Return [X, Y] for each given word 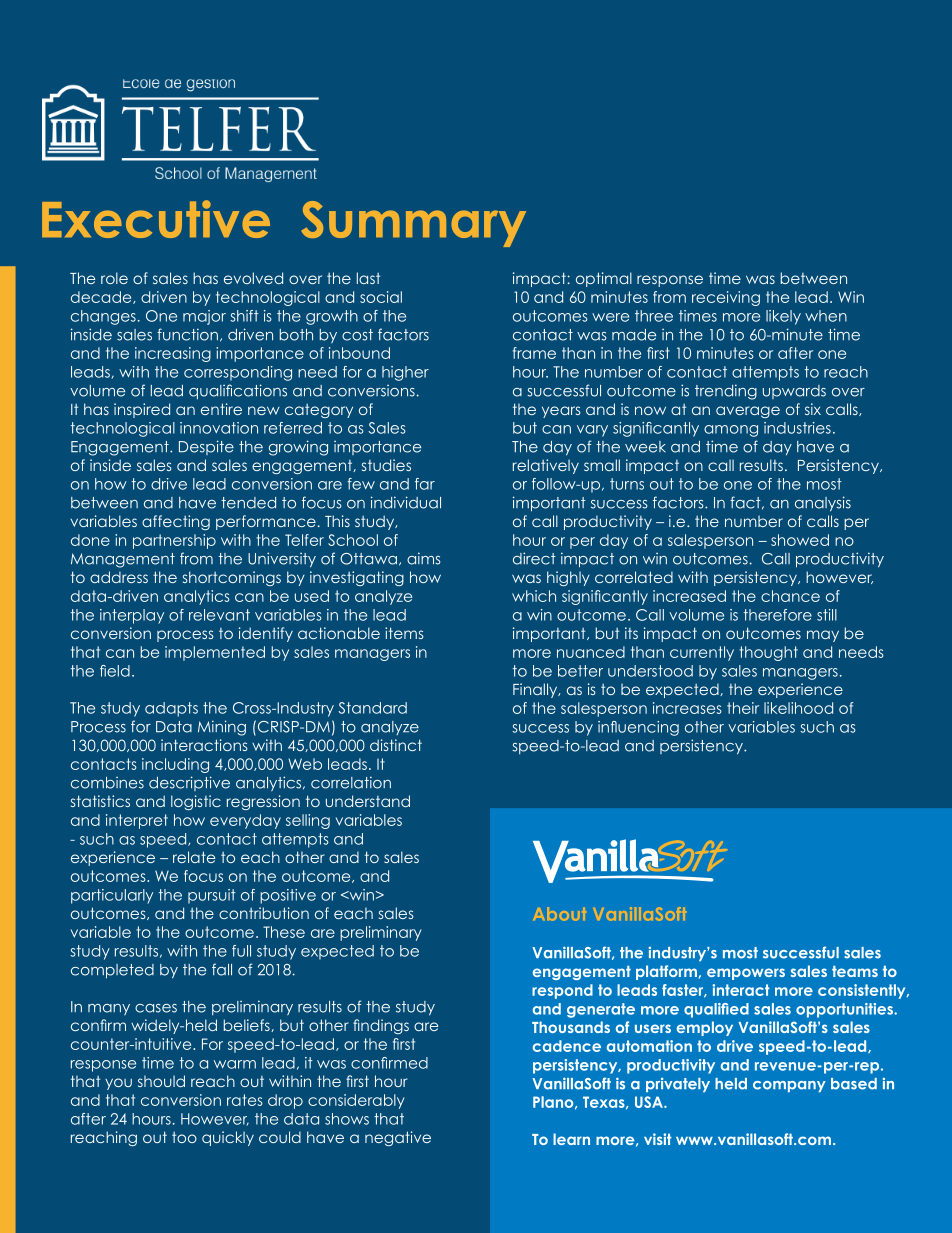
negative [398, 1138]
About [559, 914]
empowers [746, 974]
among [731, 431]
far [425, 484]
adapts [171, 709]
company [789, 1086]
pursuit [212, 896]
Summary [413, 224]
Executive [156, 219]
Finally [536, 690]
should [161, 1081]
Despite [206, 447]
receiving [726, 298]
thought [768, 653]
